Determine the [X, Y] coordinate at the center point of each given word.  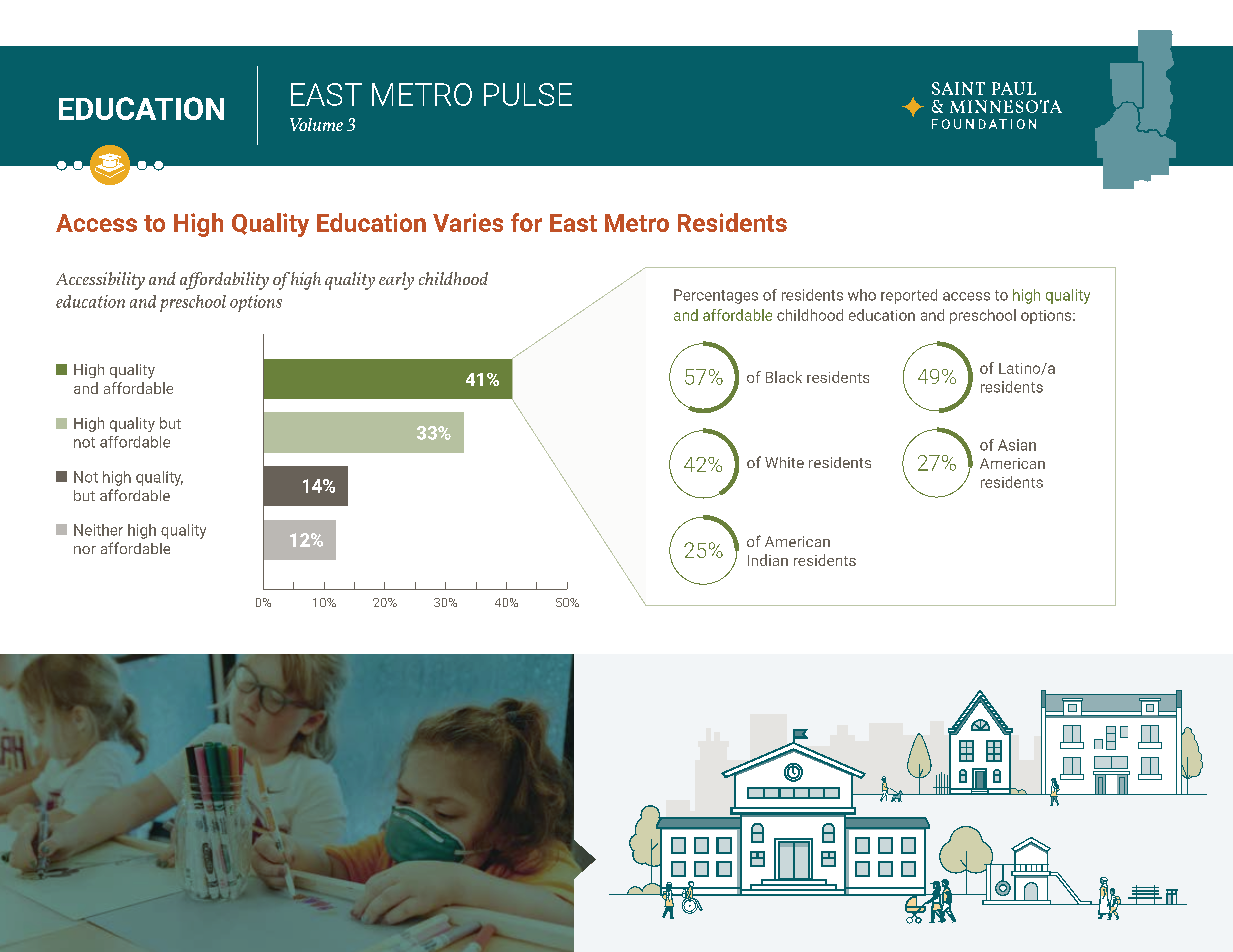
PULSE [528, 94]
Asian [1017, 445]
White [784, 462]
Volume [316, 124]
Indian [768, 560]
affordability [224, 281]
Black [784, 377]
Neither [98, 530]
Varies [468, 222]
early [396, 281]
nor [85, 550]
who [862, 295]
